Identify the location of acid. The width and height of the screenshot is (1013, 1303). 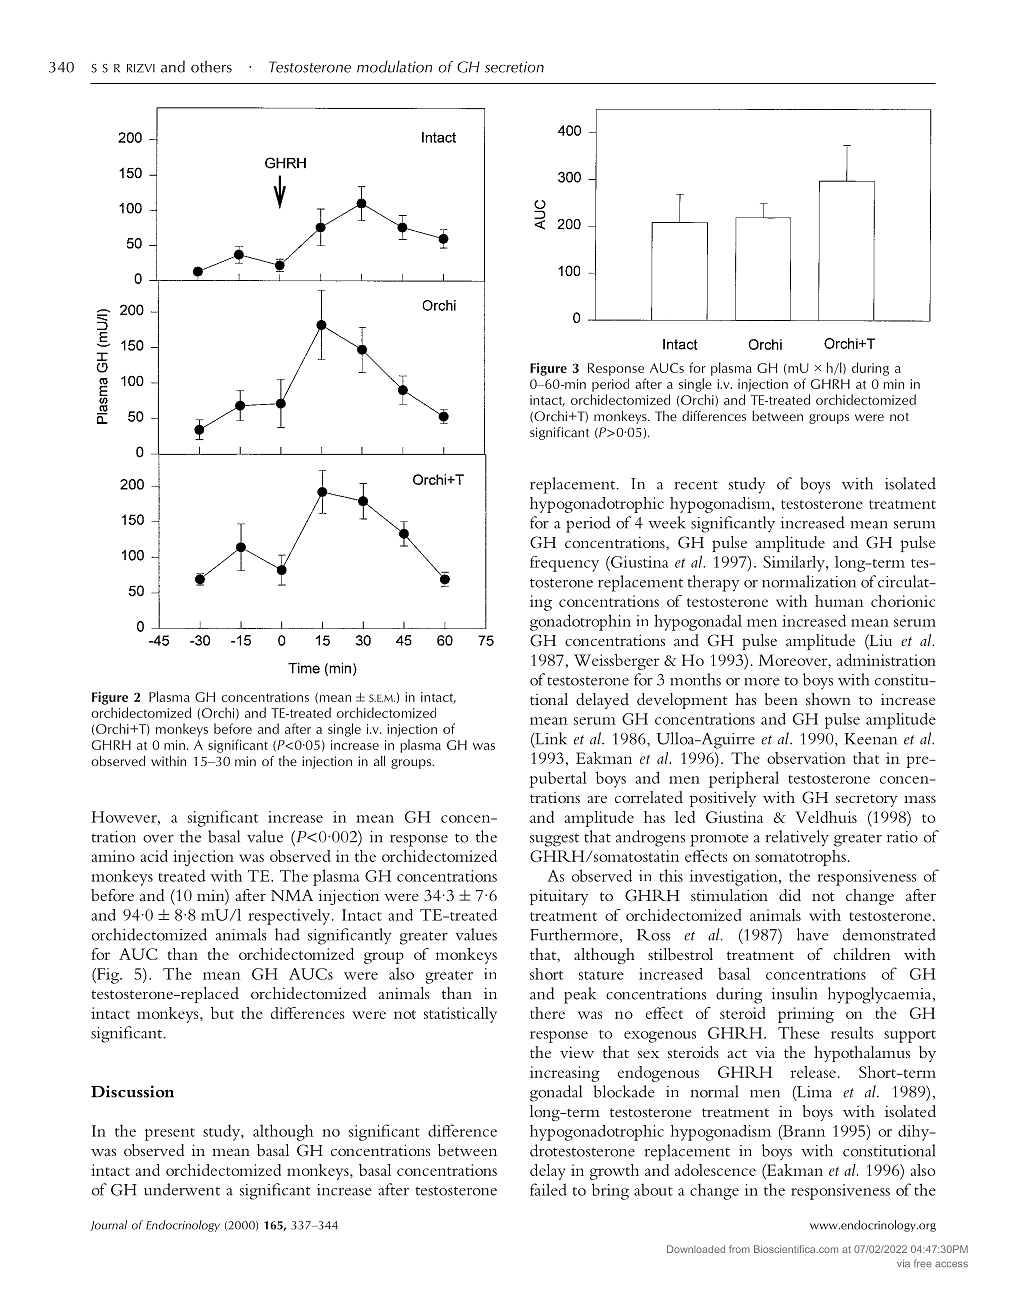
(154, 856).
